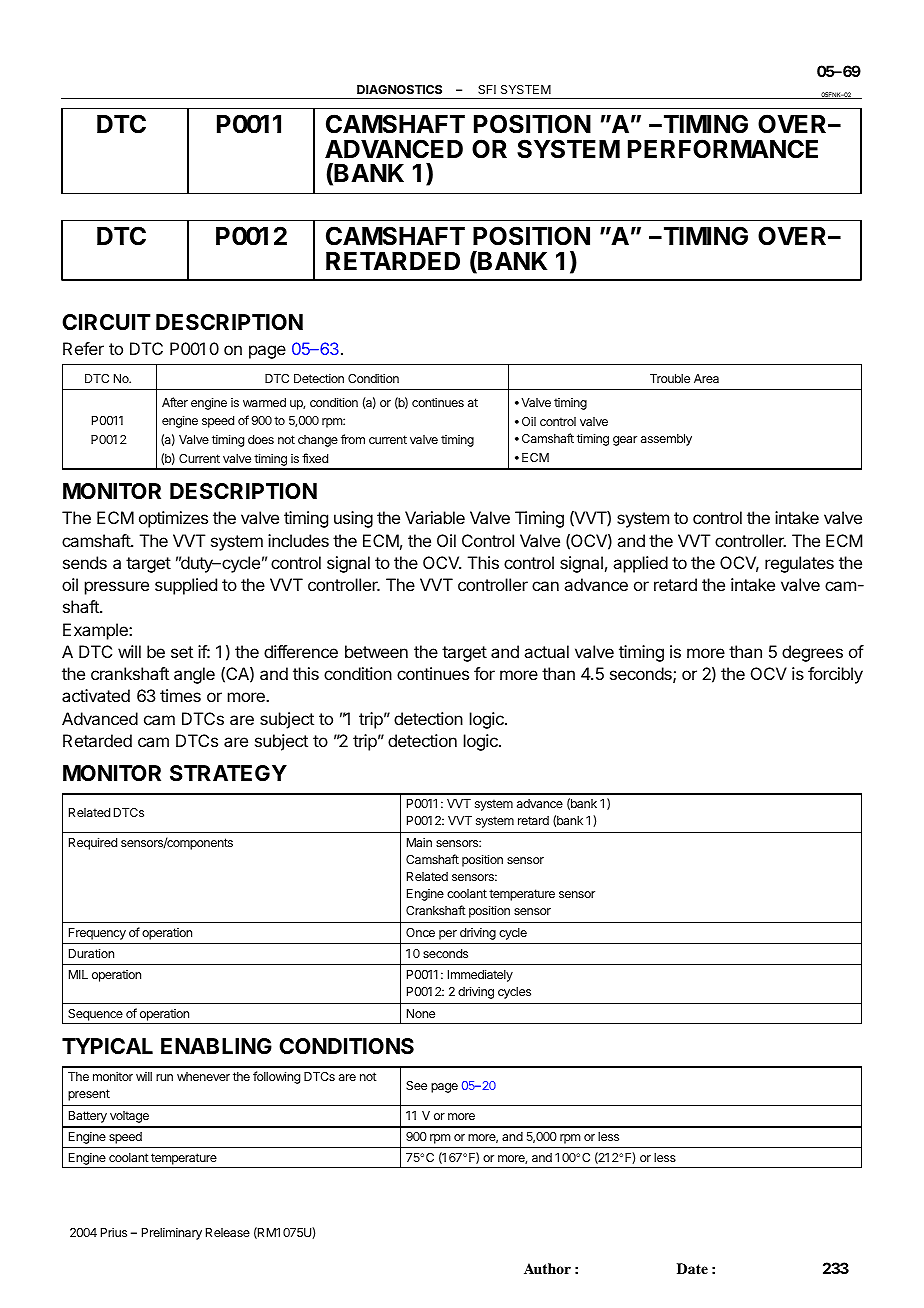 Image resolution: width=924 pixels, height=1308 pixels. What do you see at coordinates (812, 653) in the document?
I see `degrees` at bounding box center [812, 653].
